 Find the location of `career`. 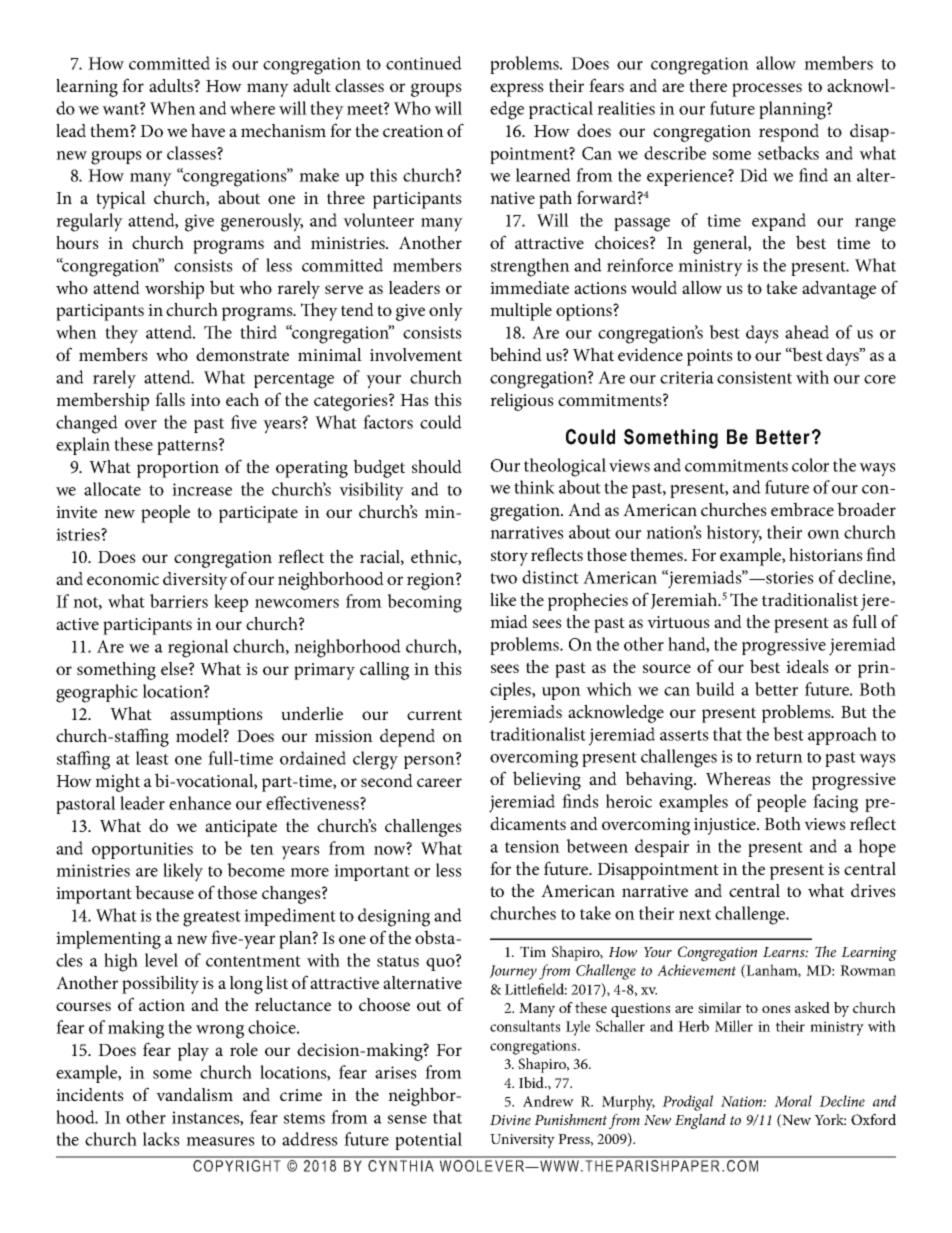

career is located at coordinates (439, 782).
